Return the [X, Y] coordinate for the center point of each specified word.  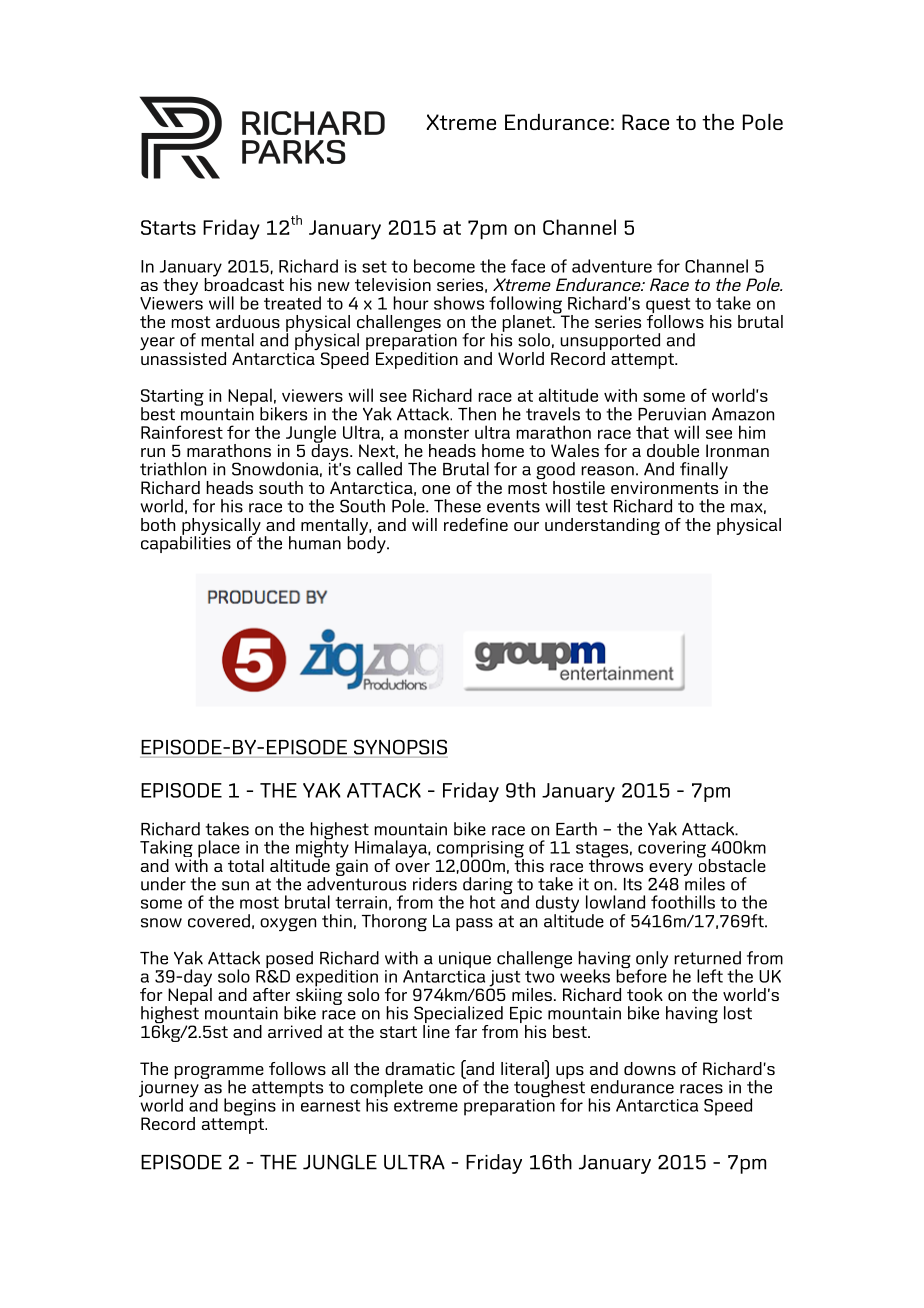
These [457, 506]
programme [219, 1073]
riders [435, 884]
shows [459, 303]
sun [235, 886]
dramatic [420, 1068]
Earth [576, 829]
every [670, 869]
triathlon [173, 469]
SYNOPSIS [400, 747]
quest [668, 307]
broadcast [244, 283]
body [367, 543]
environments [664, 487]
